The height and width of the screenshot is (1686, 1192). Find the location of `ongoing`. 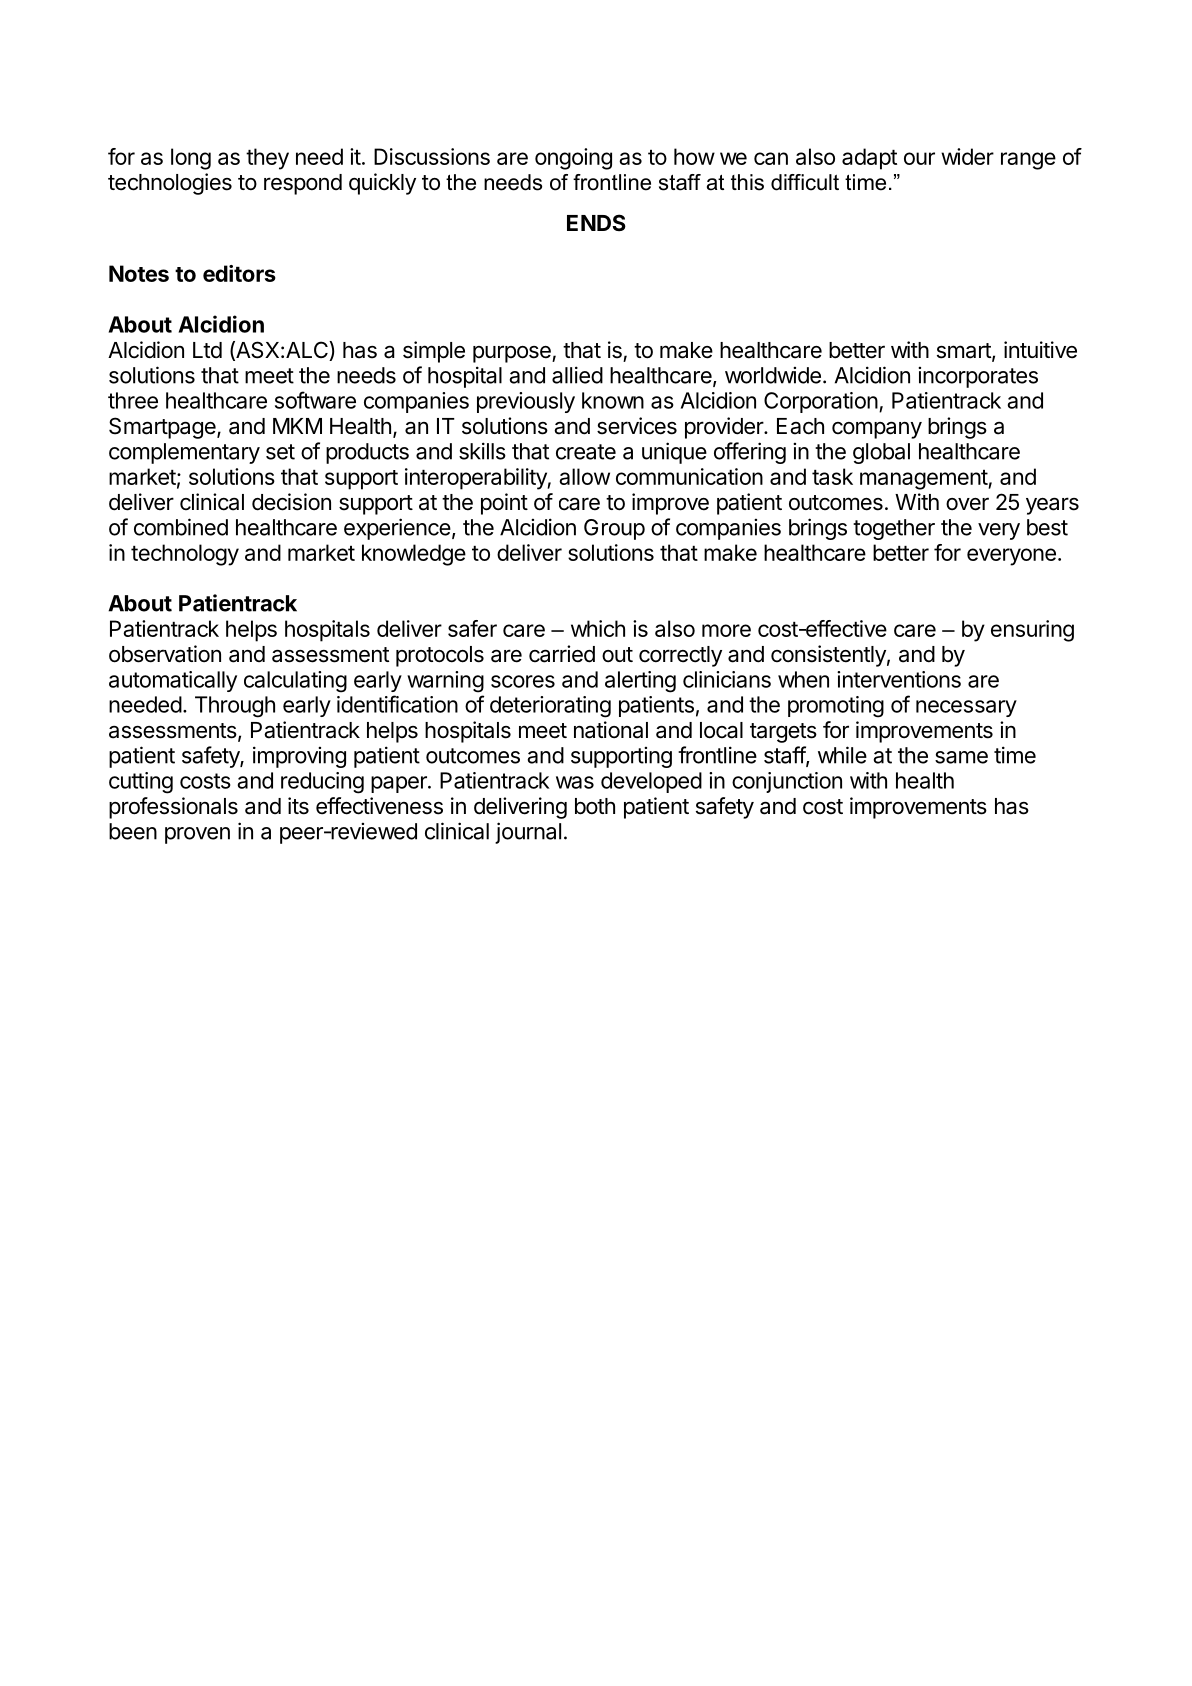

ongoing is located at coordinates (573, 159).
